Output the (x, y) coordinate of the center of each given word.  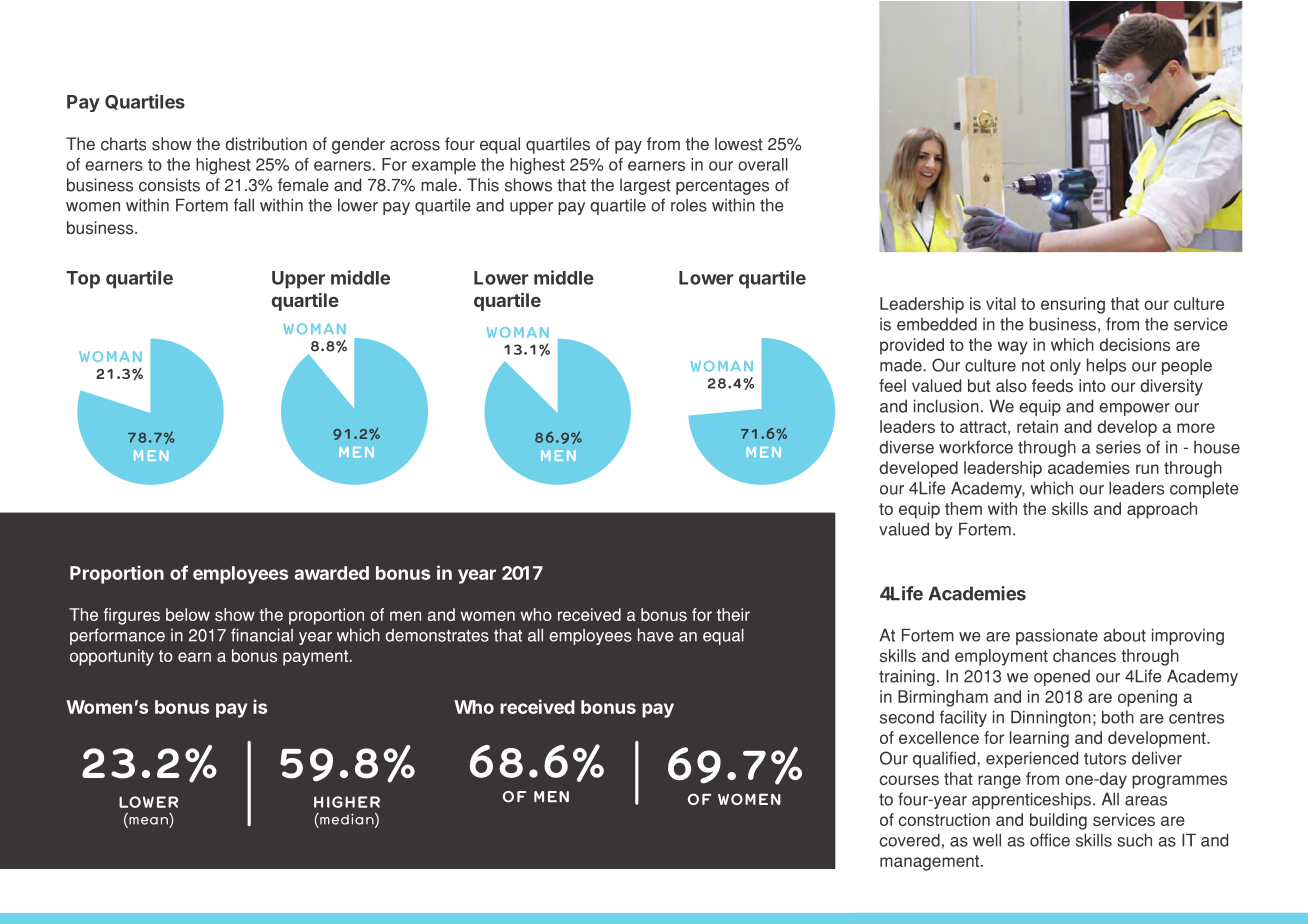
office (1050, 840)
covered (910, 840)
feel (892, 385)
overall (763, 164)
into (1092, 385)
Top (83, 280)
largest (645, 186)
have (656, 635)
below (188, 614)
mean (147, 822)
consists (169, 185)
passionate (1057, 636)
